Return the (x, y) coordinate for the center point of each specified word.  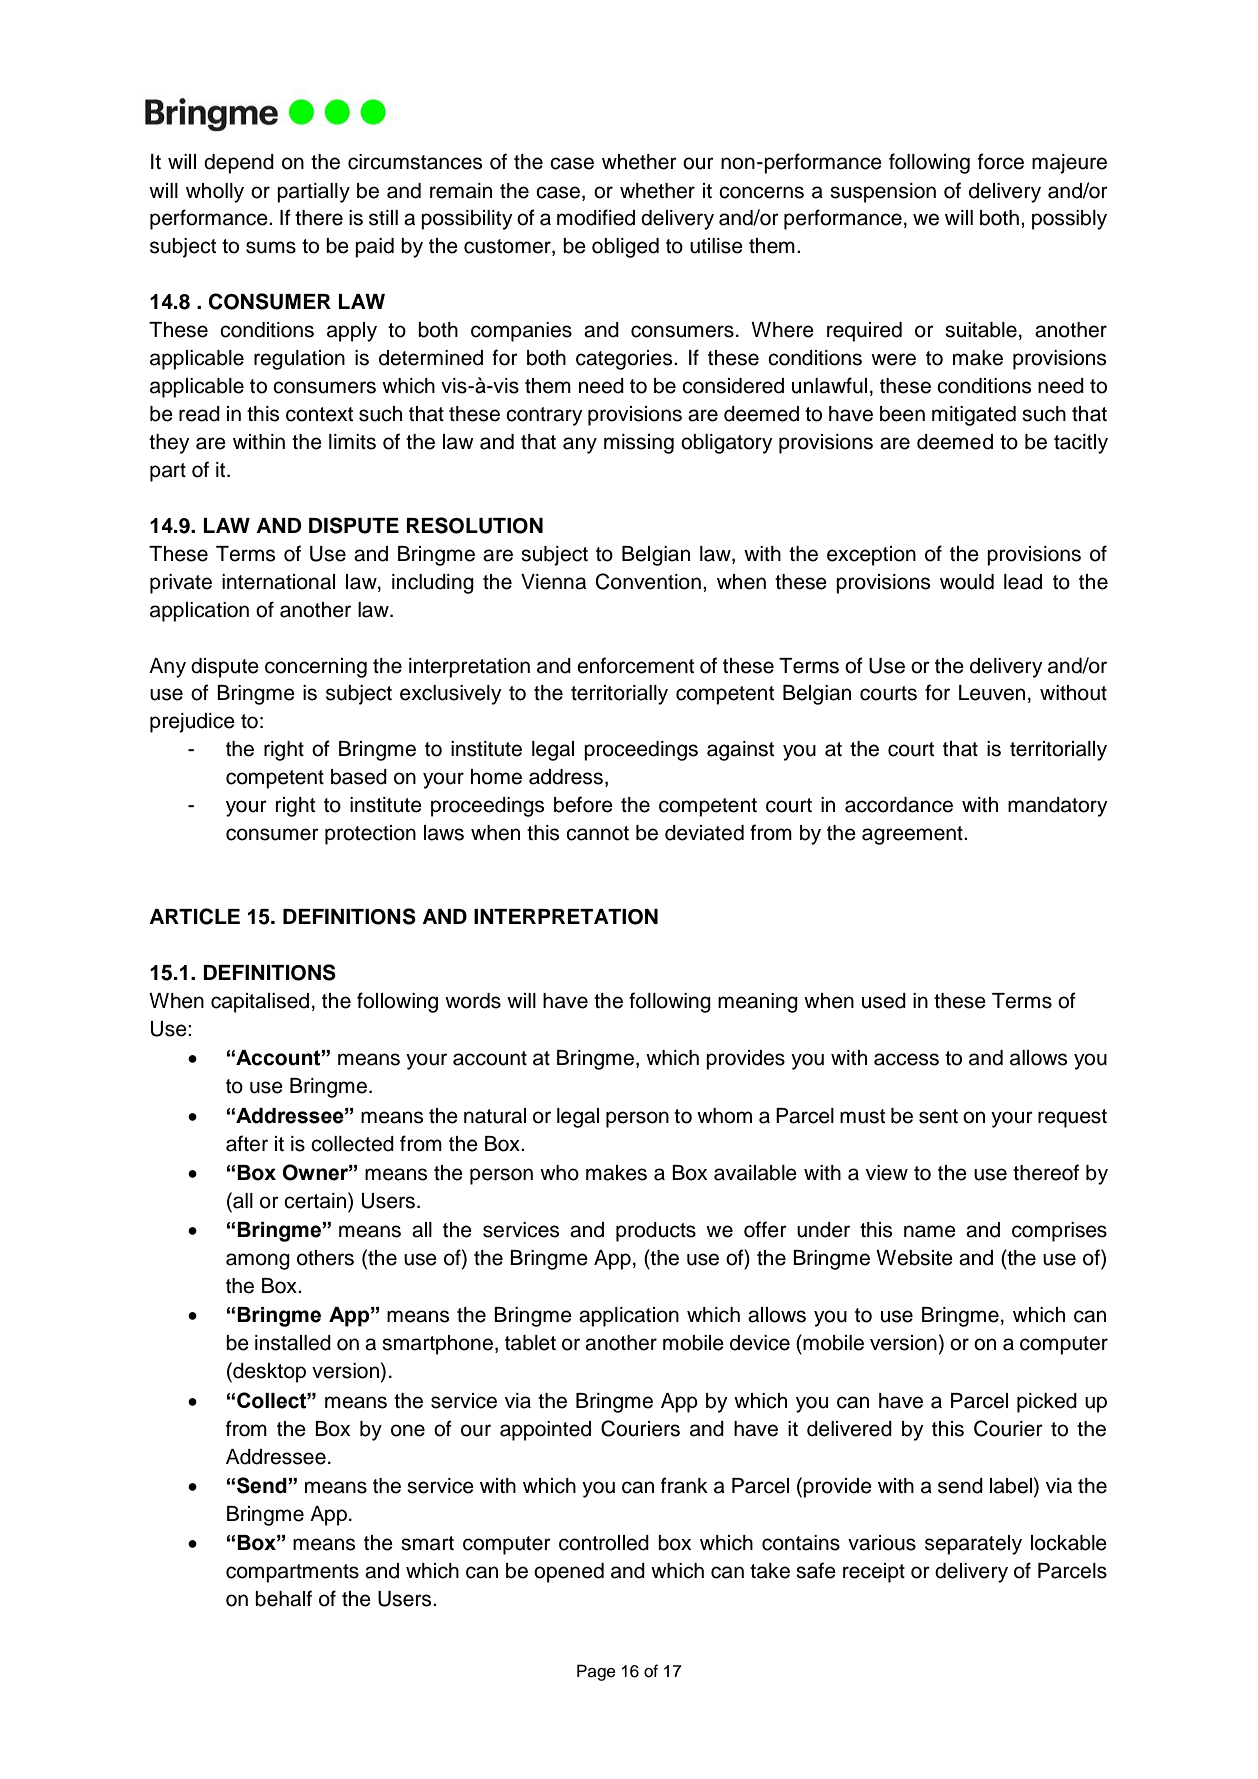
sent (938, 1116)
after (247, 1143)
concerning (316, 668)
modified (596, 217)
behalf (283, 1598)
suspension (883, 193)
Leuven (992, 693)
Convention (648, 581)
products (656, 1232)
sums (271, 247)
